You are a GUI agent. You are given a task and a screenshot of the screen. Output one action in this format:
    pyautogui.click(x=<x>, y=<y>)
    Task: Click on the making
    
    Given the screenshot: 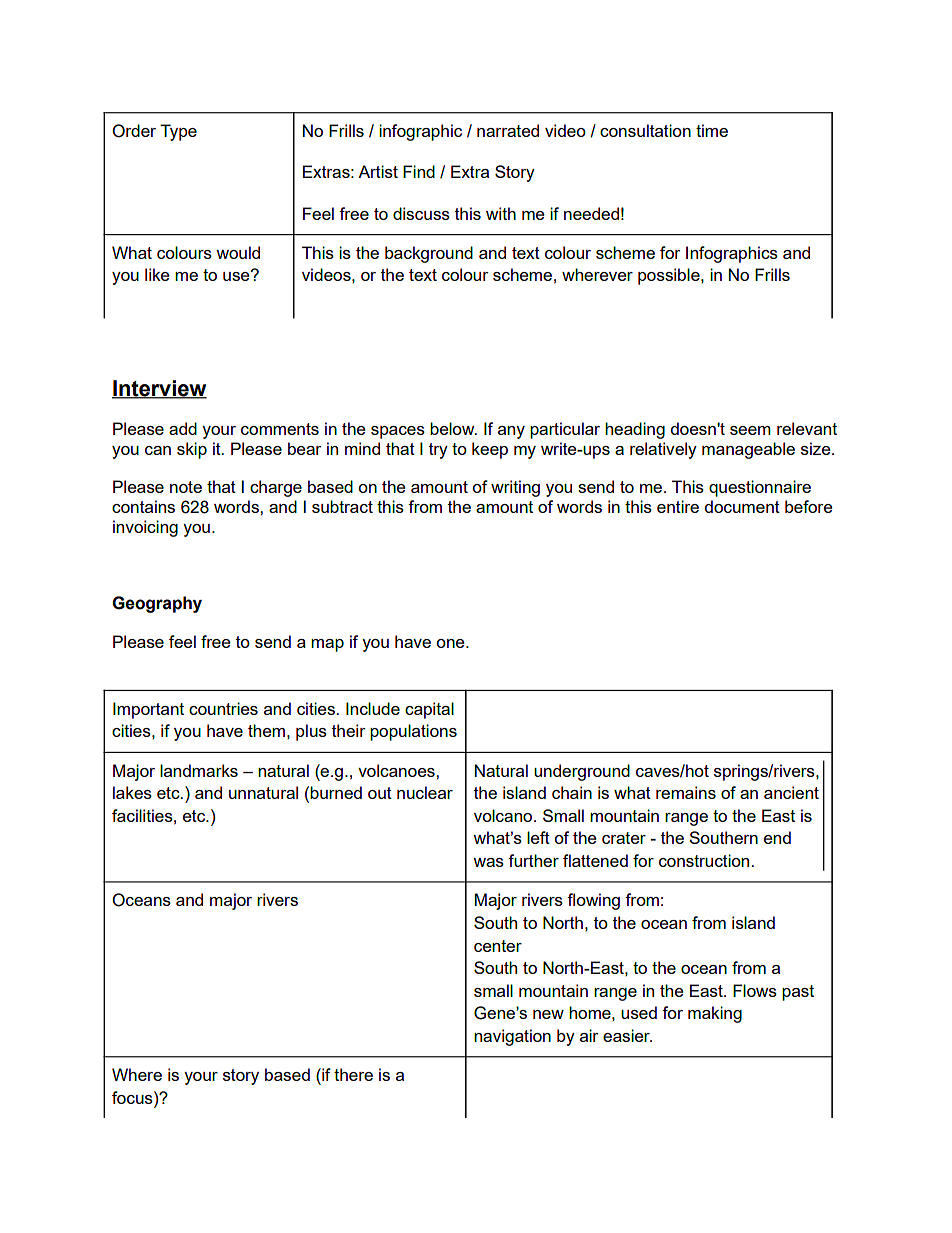 What is the action you would take?
    pyautogui.click(x=715, y=1014)
